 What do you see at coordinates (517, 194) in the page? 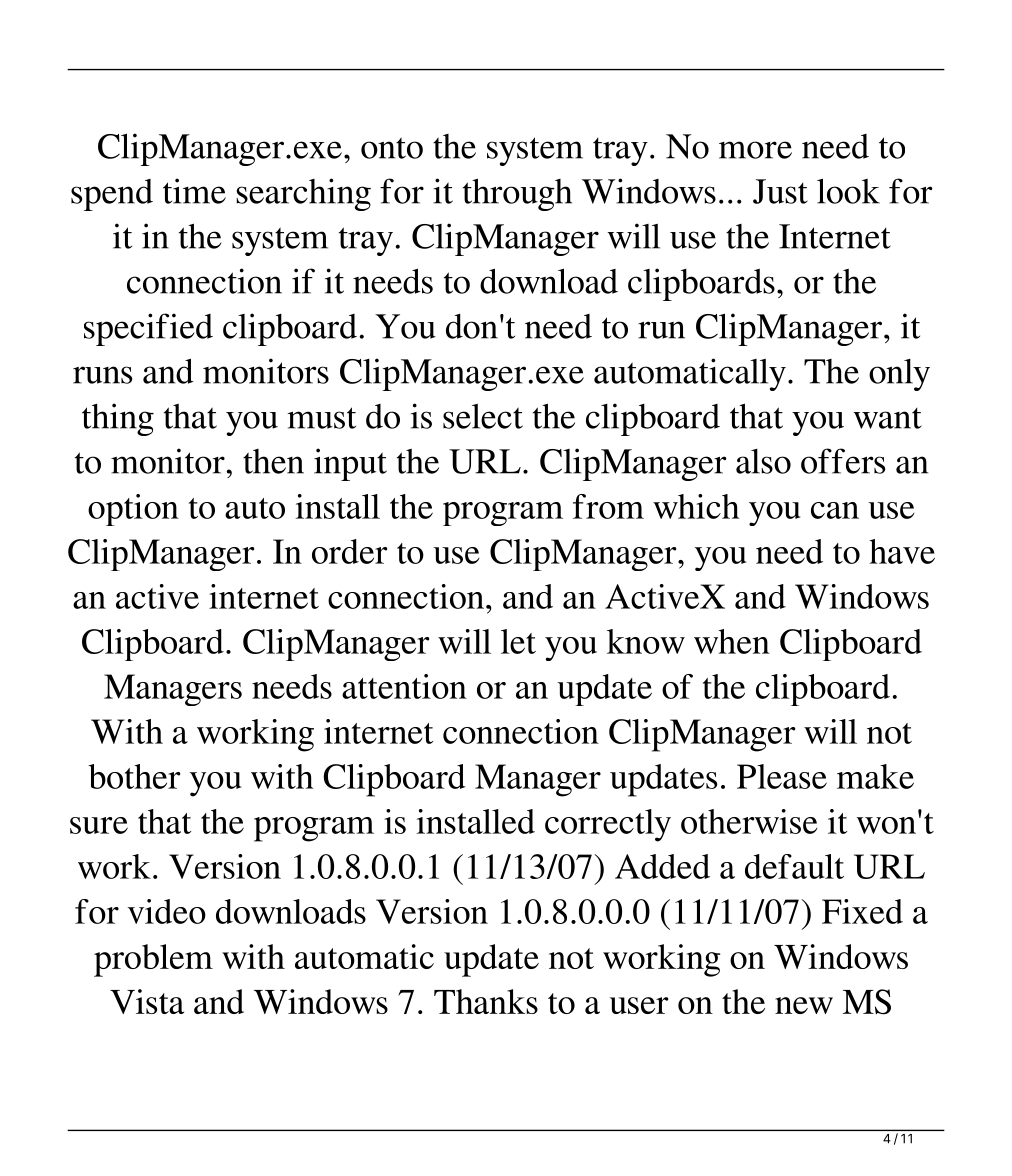
I see `through` at bounding box center [517, 194].
